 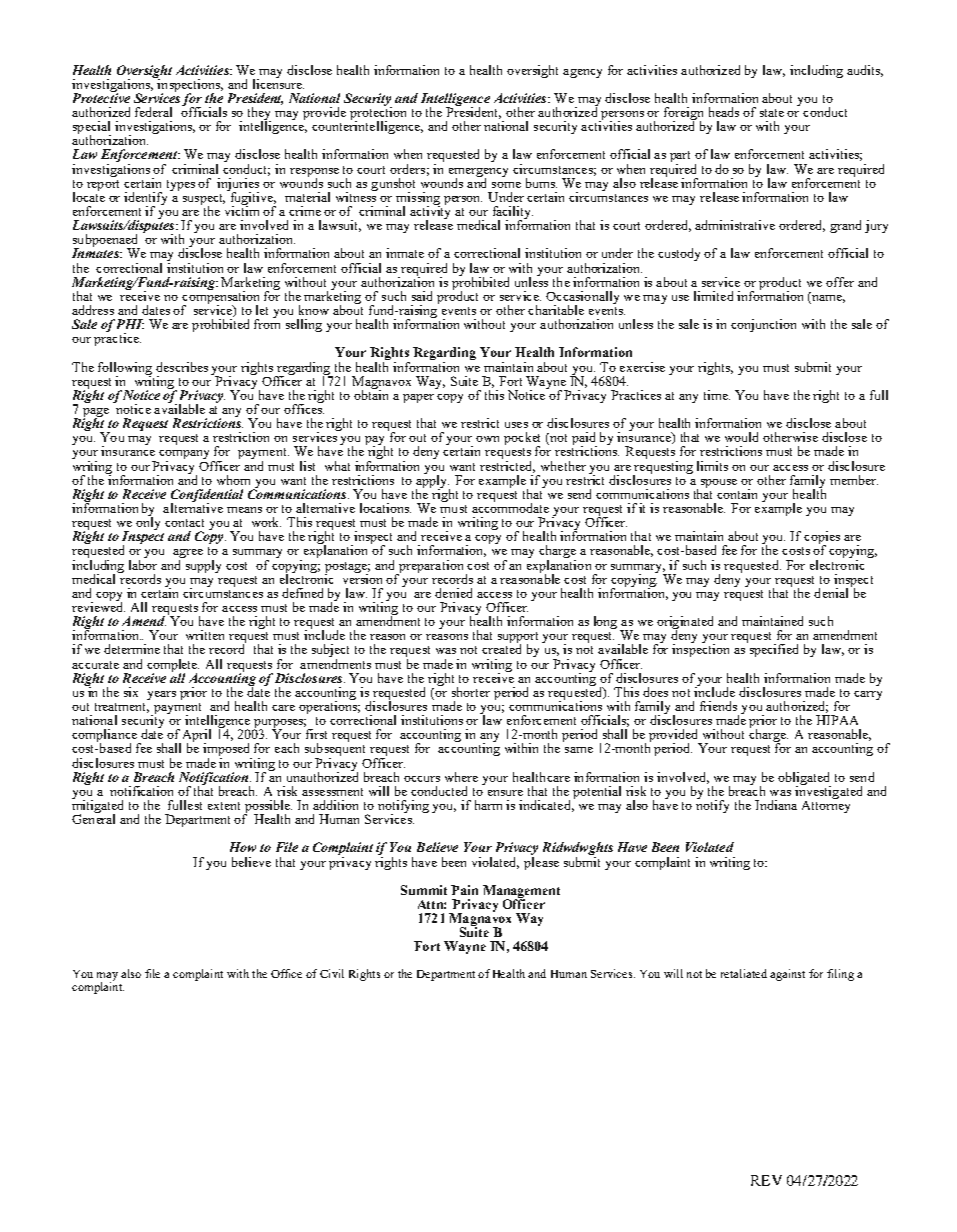 What do you see at coordinates (153, 112) in the screenshot?
I see `federal` at bounding box center [153, 112].
